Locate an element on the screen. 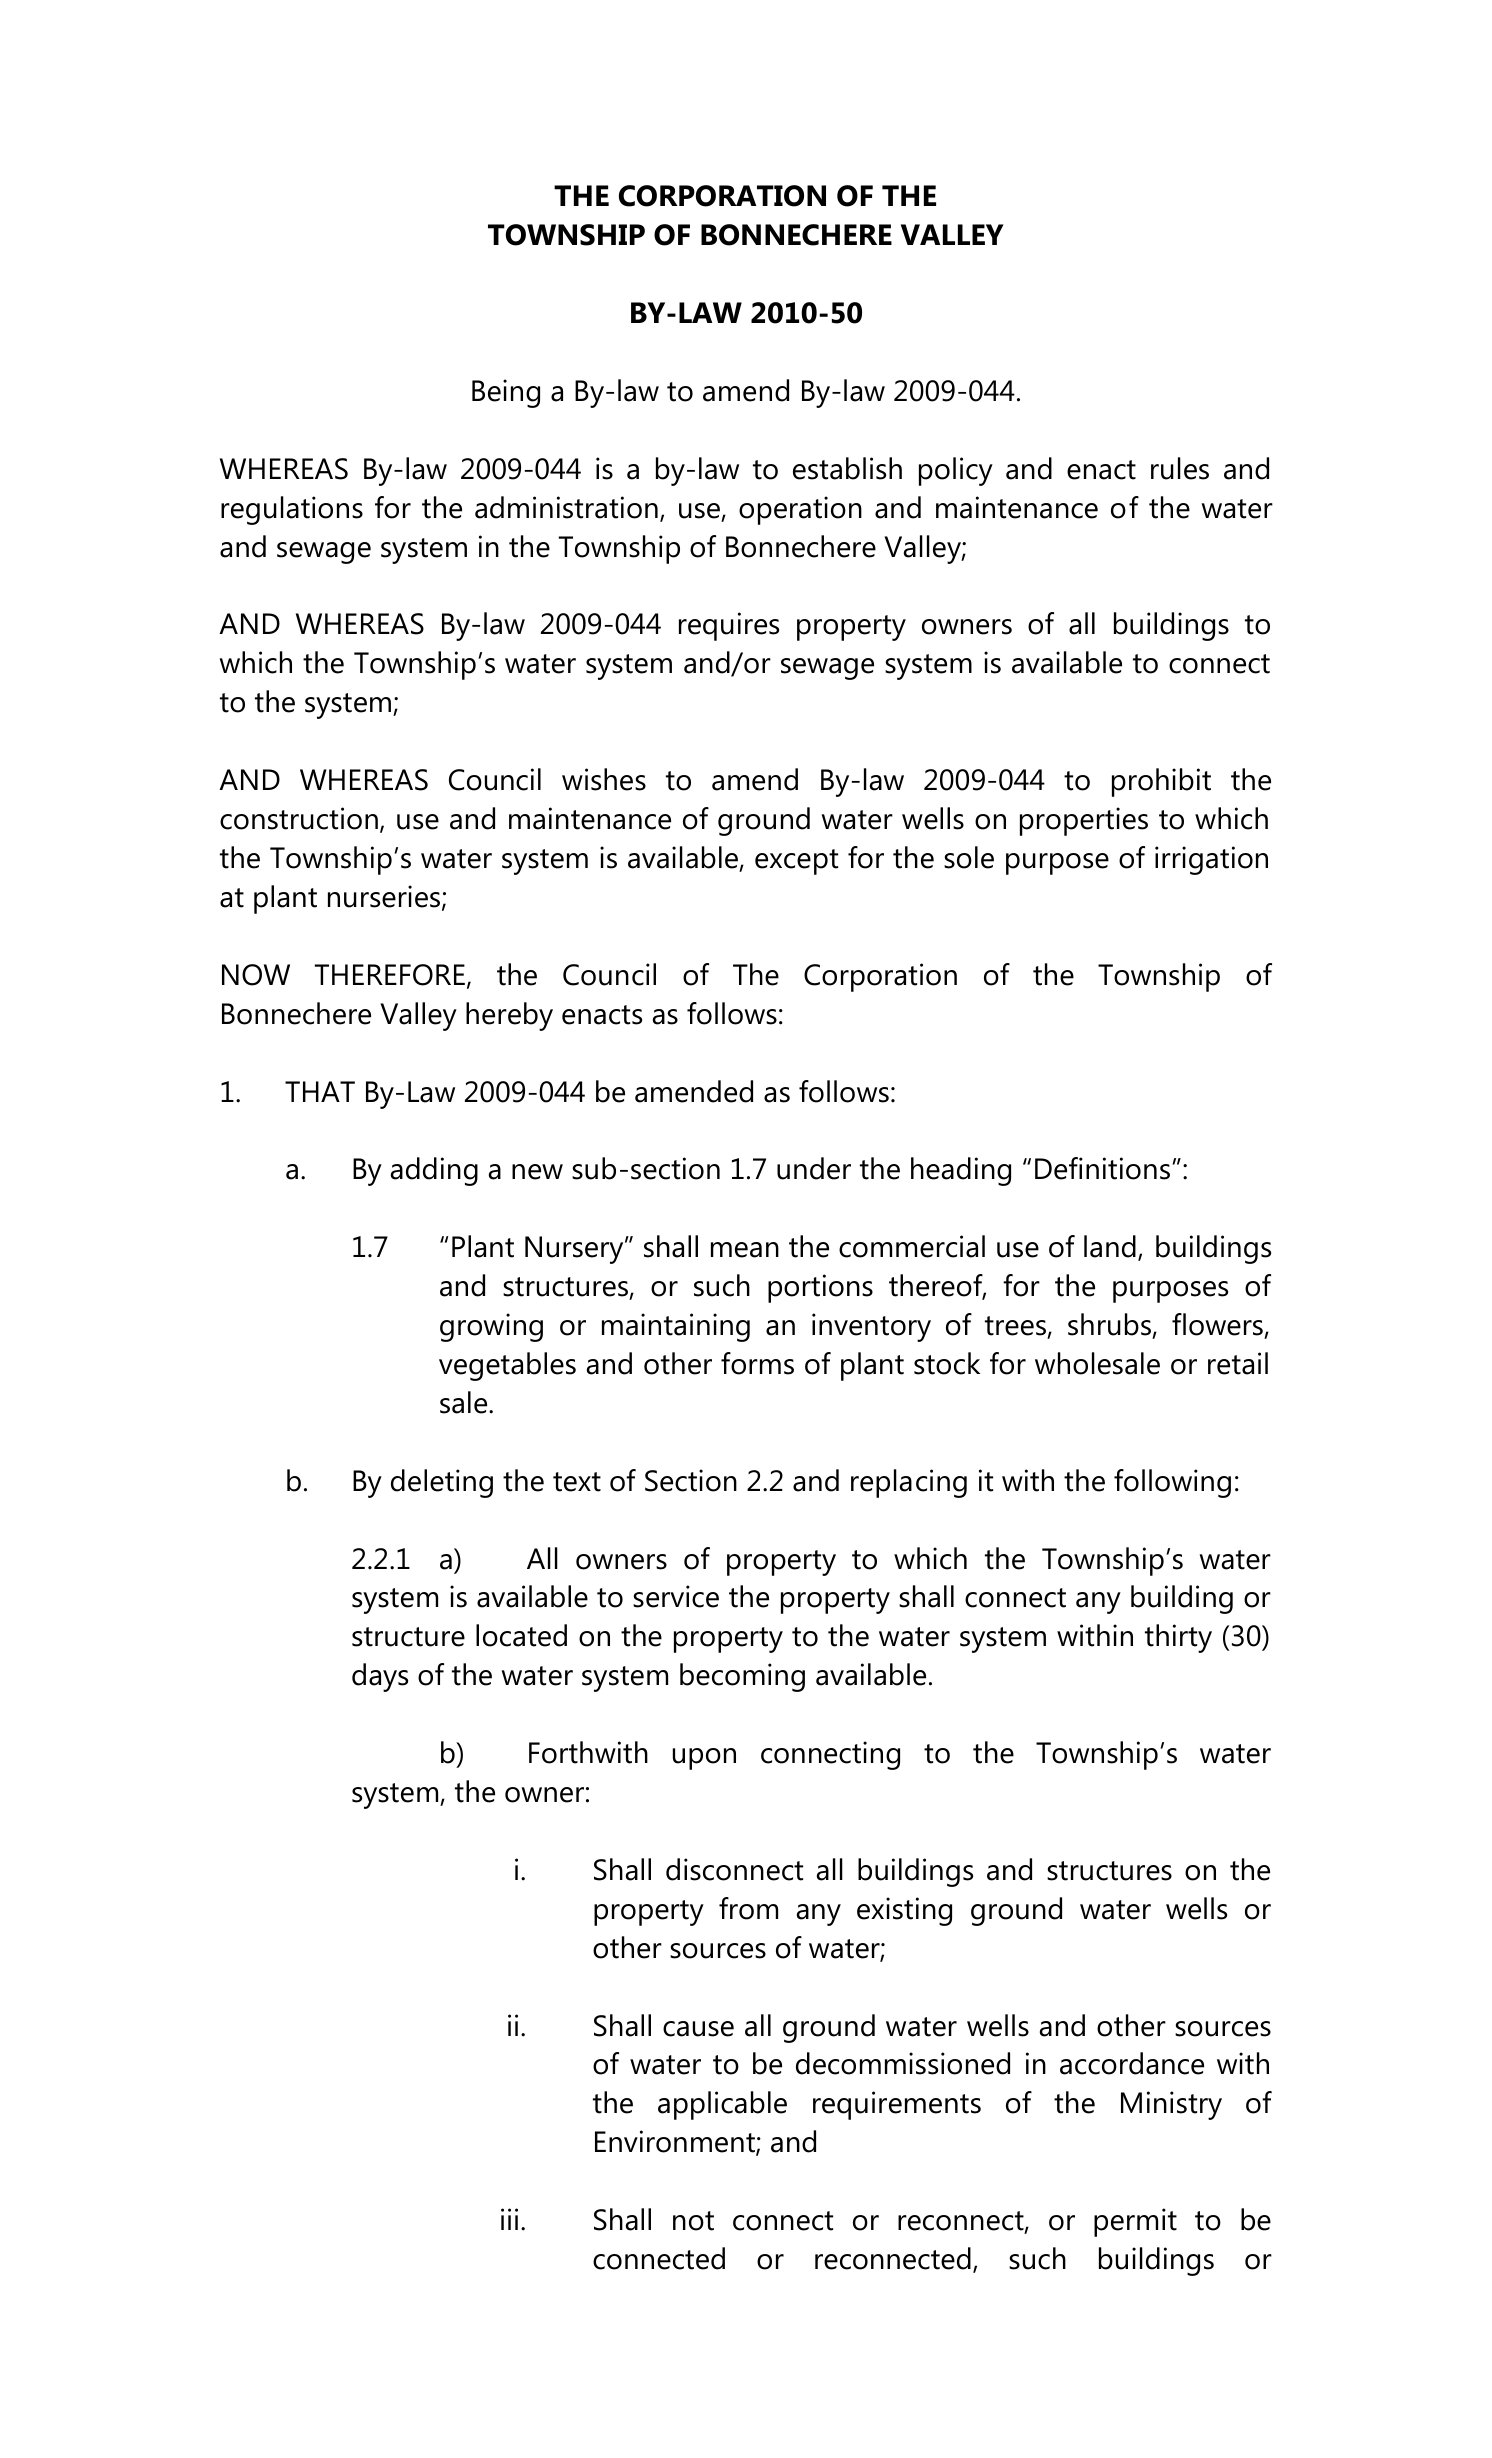 This screenshot has height=2458, width=1492. regulations is located at coordinates (292, 510).
